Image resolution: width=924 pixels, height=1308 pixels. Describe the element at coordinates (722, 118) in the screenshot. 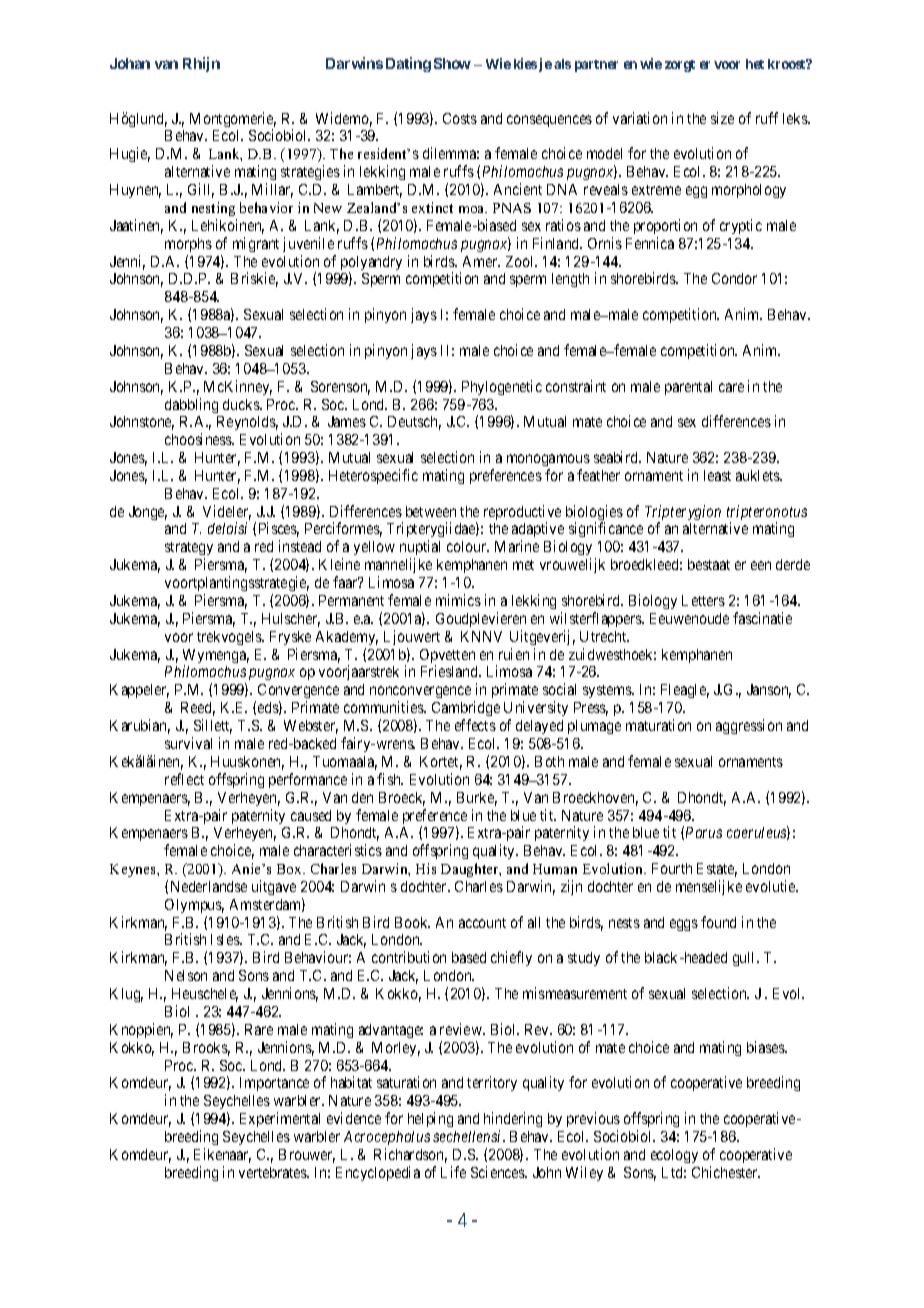

I see `size` at that location.
